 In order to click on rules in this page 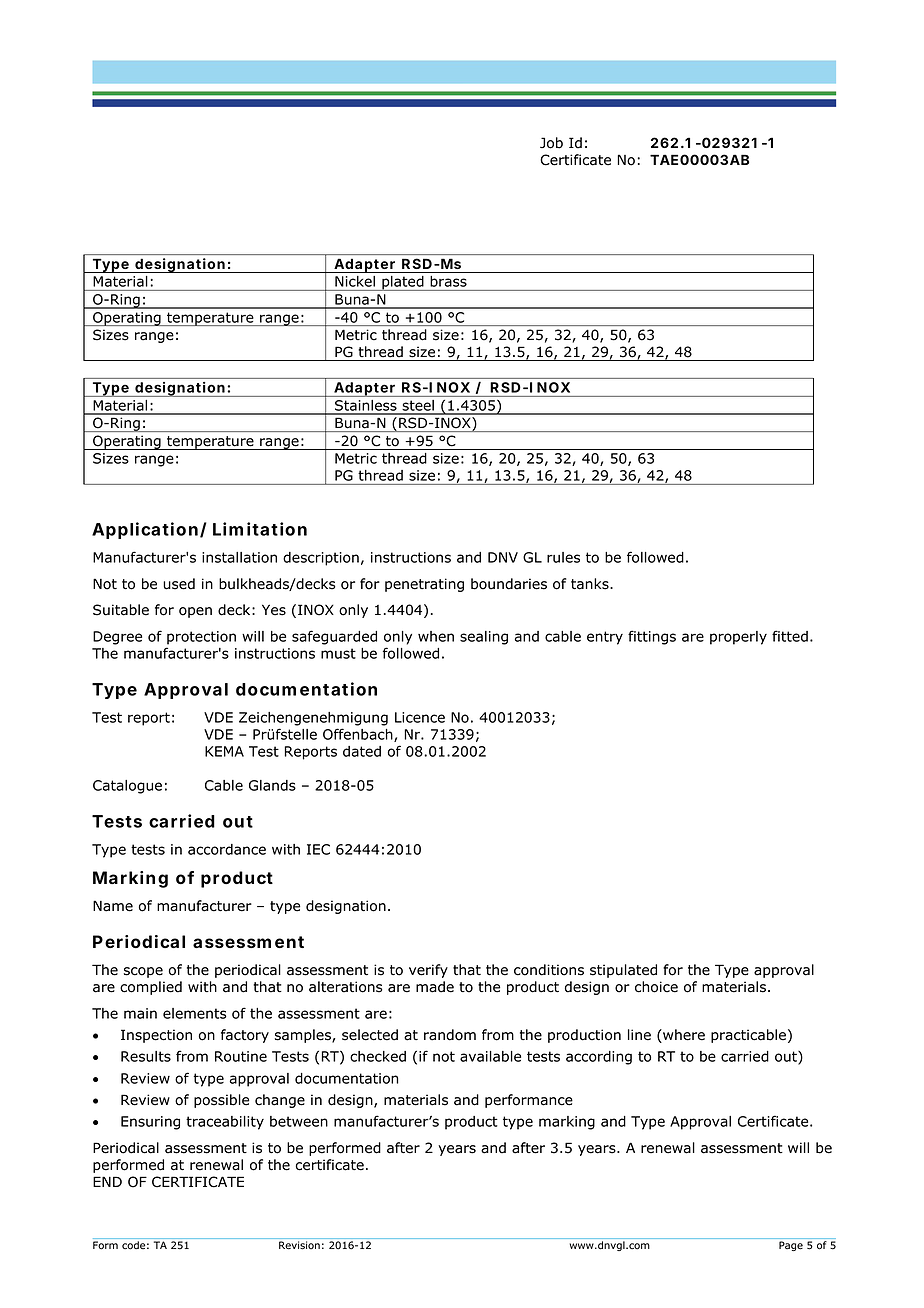, I will do `click(563, 557)`.
